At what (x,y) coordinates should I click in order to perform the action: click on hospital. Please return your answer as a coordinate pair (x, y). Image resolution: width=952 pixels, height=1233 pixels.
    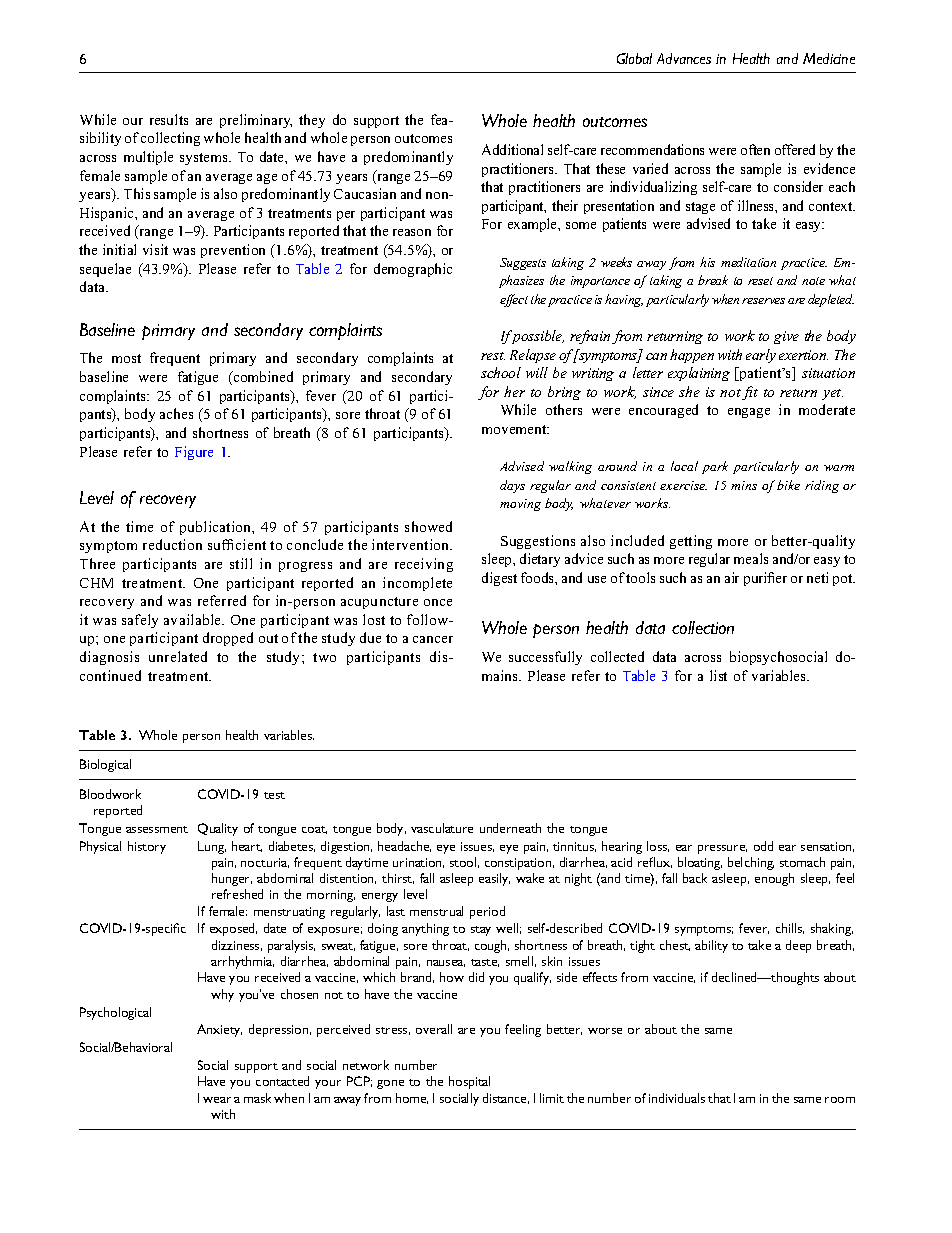
    Looking at the image, I should click on (469, 1082).
